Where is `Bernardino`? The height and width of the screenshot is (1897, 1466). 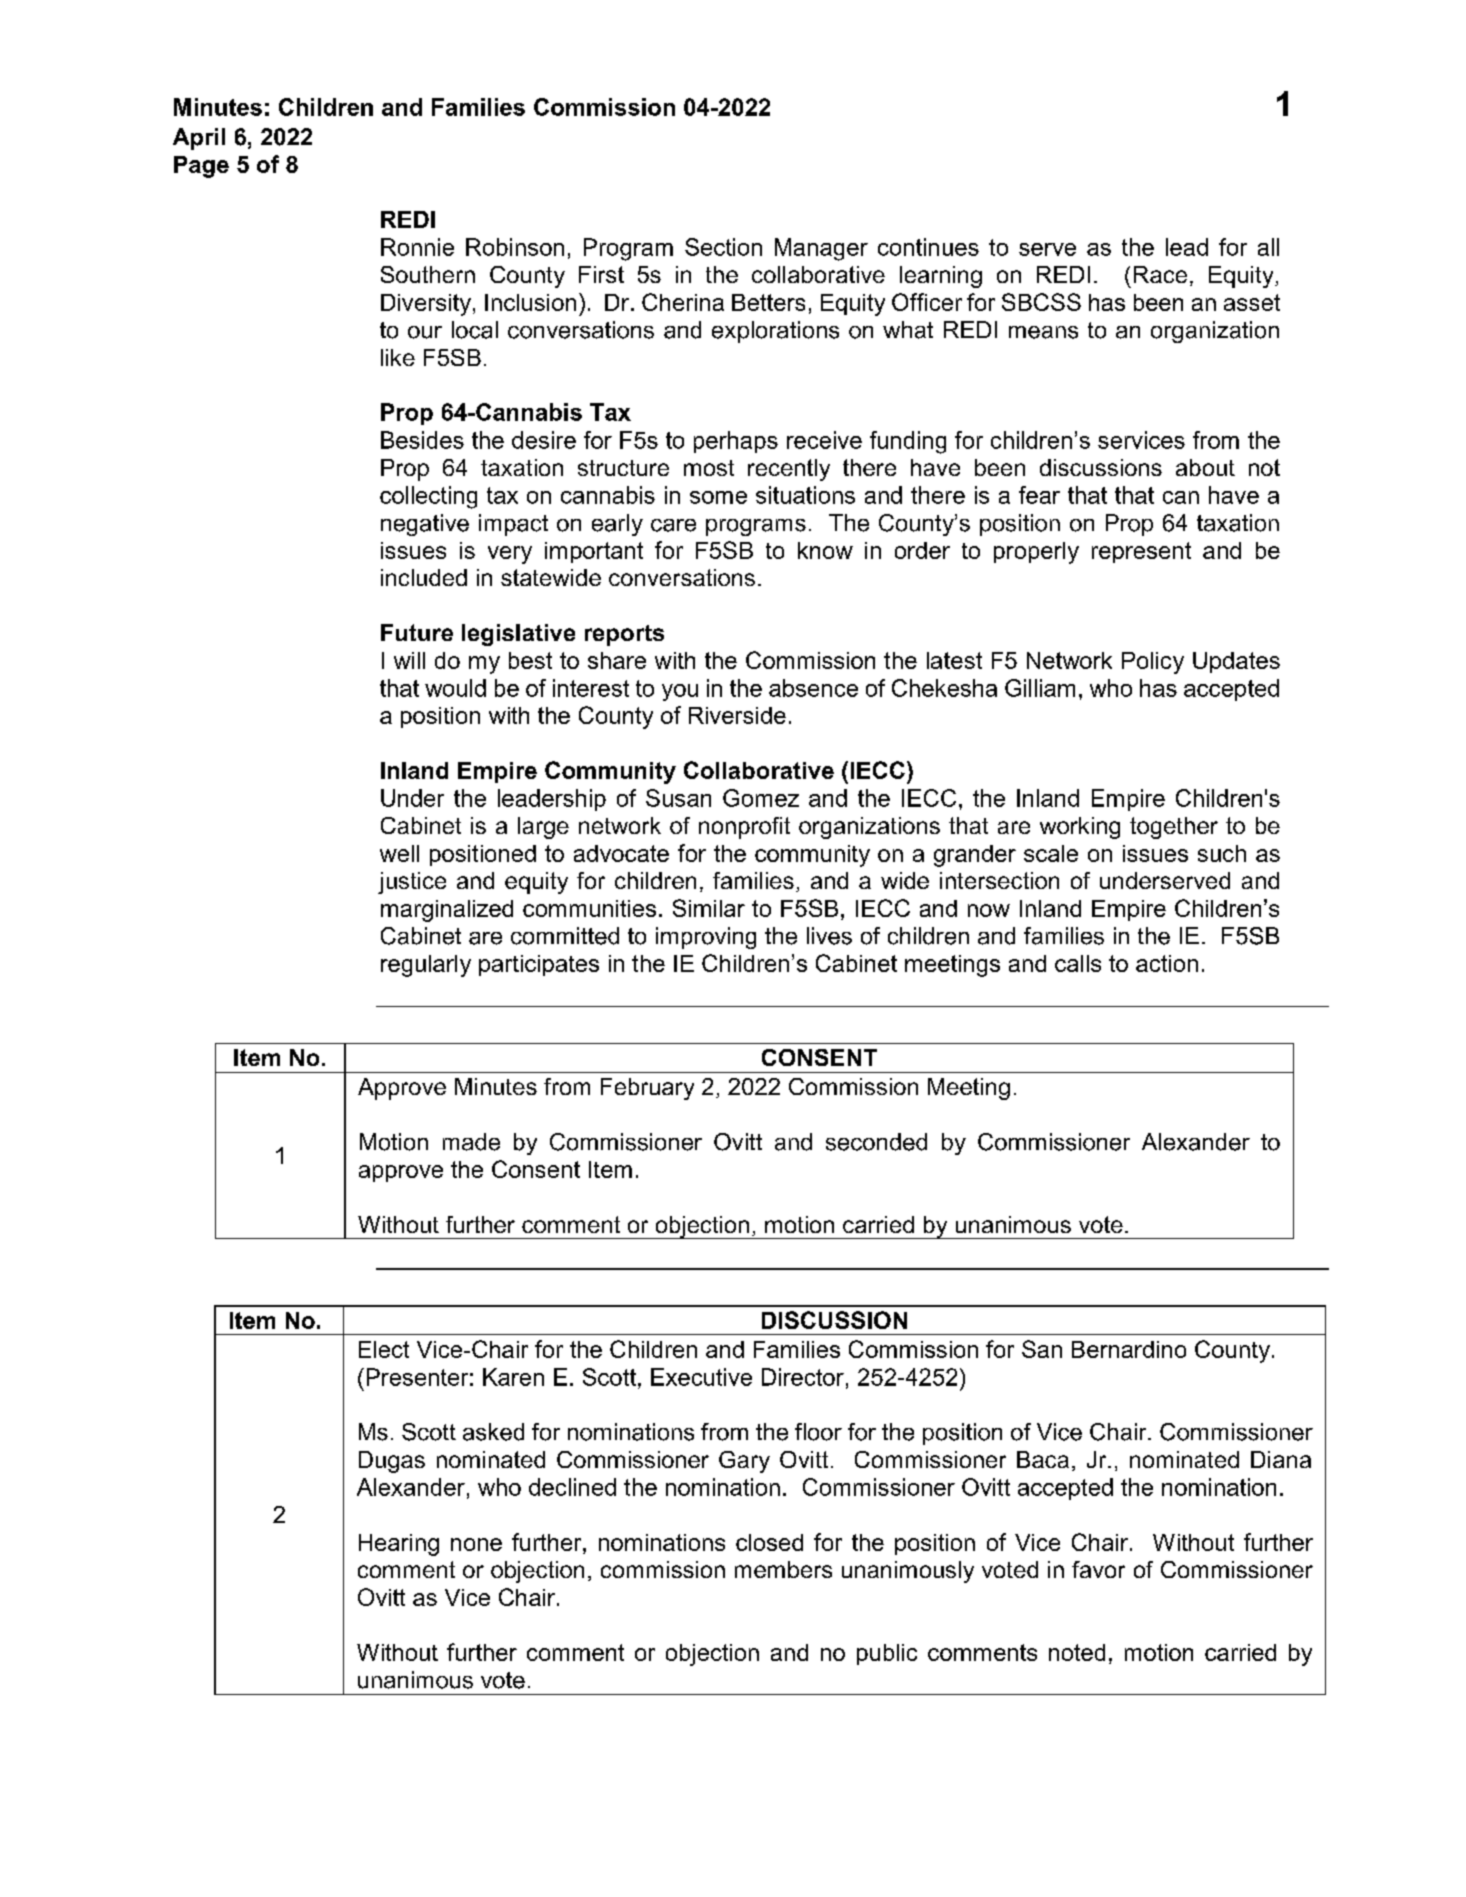
Bernardino is located at coordinates (1129, 1349).
